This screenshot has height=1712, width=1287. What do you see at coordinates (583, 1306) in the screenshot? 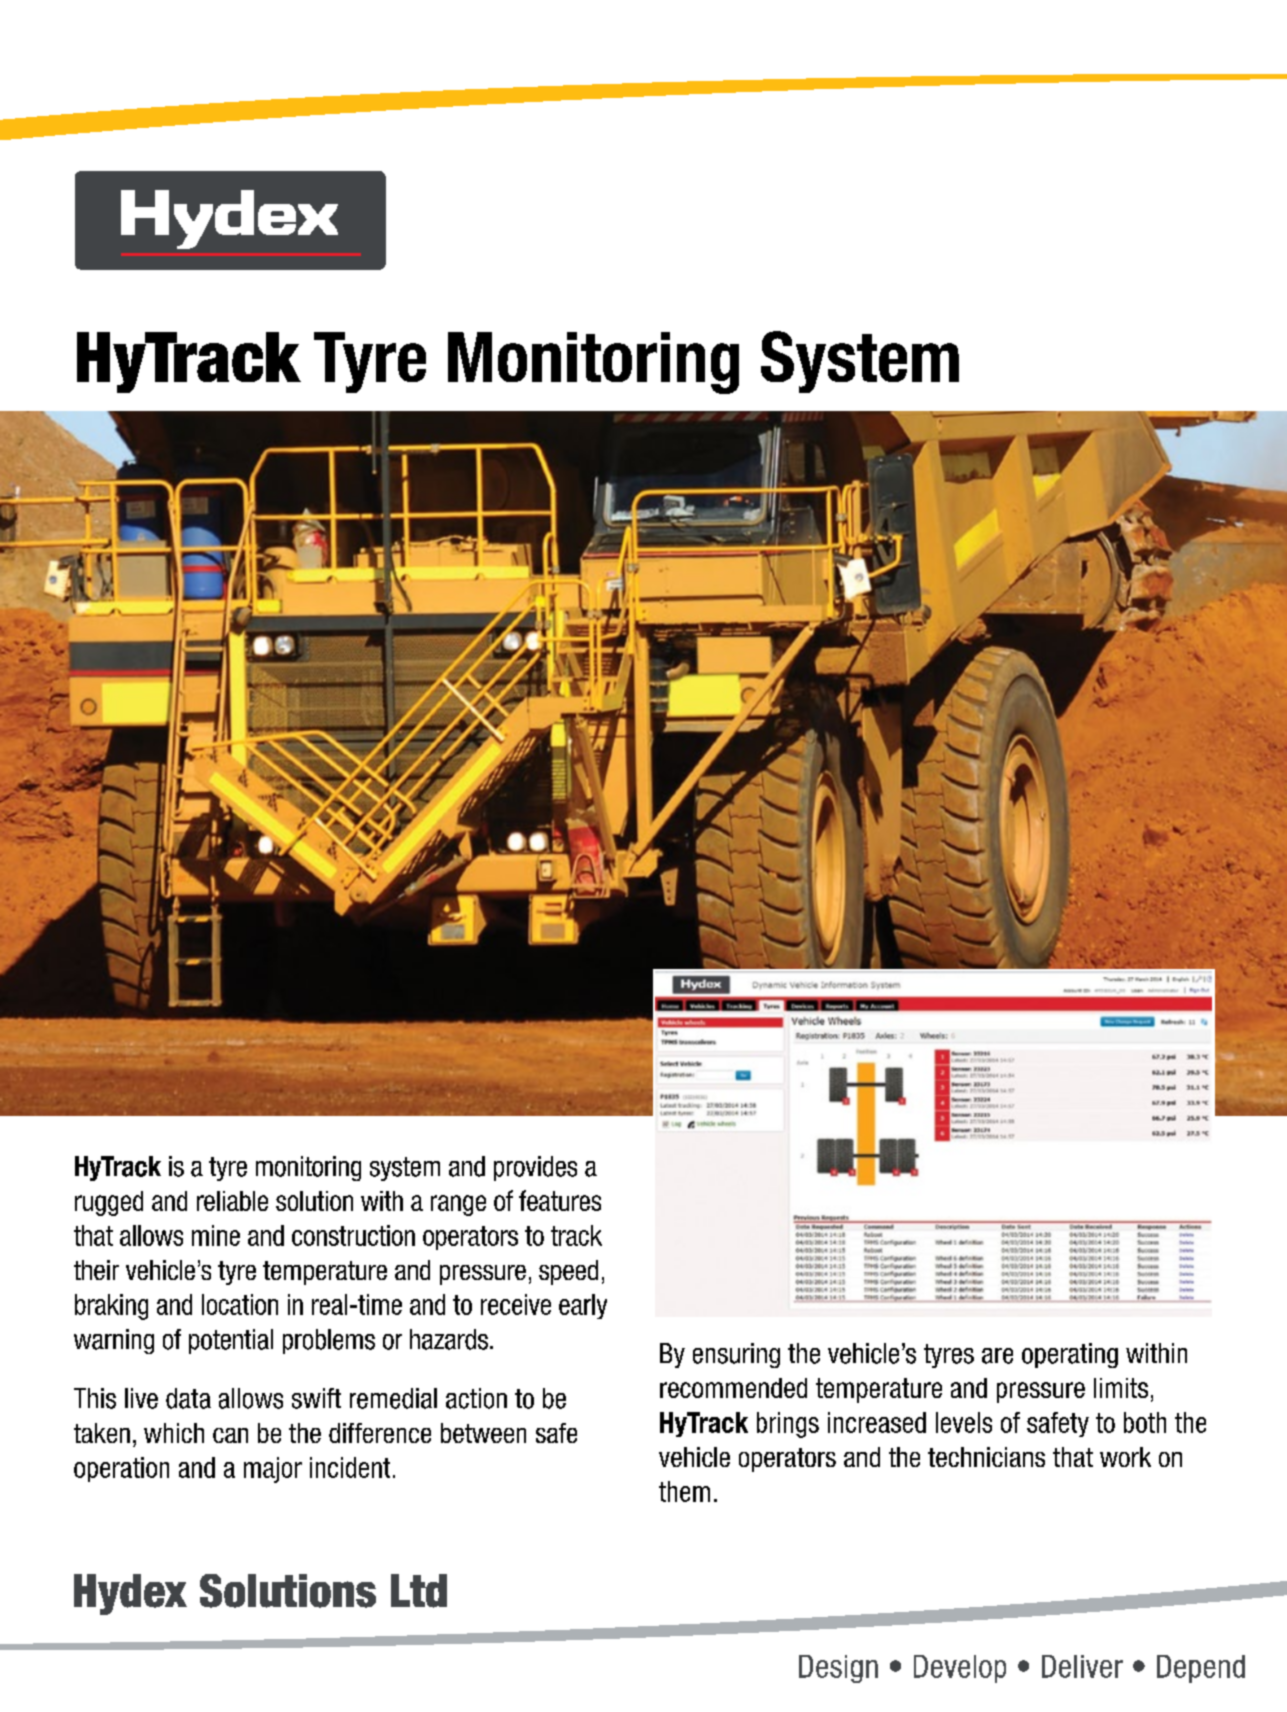
I see `early` at bounding box center [583, 1306].
